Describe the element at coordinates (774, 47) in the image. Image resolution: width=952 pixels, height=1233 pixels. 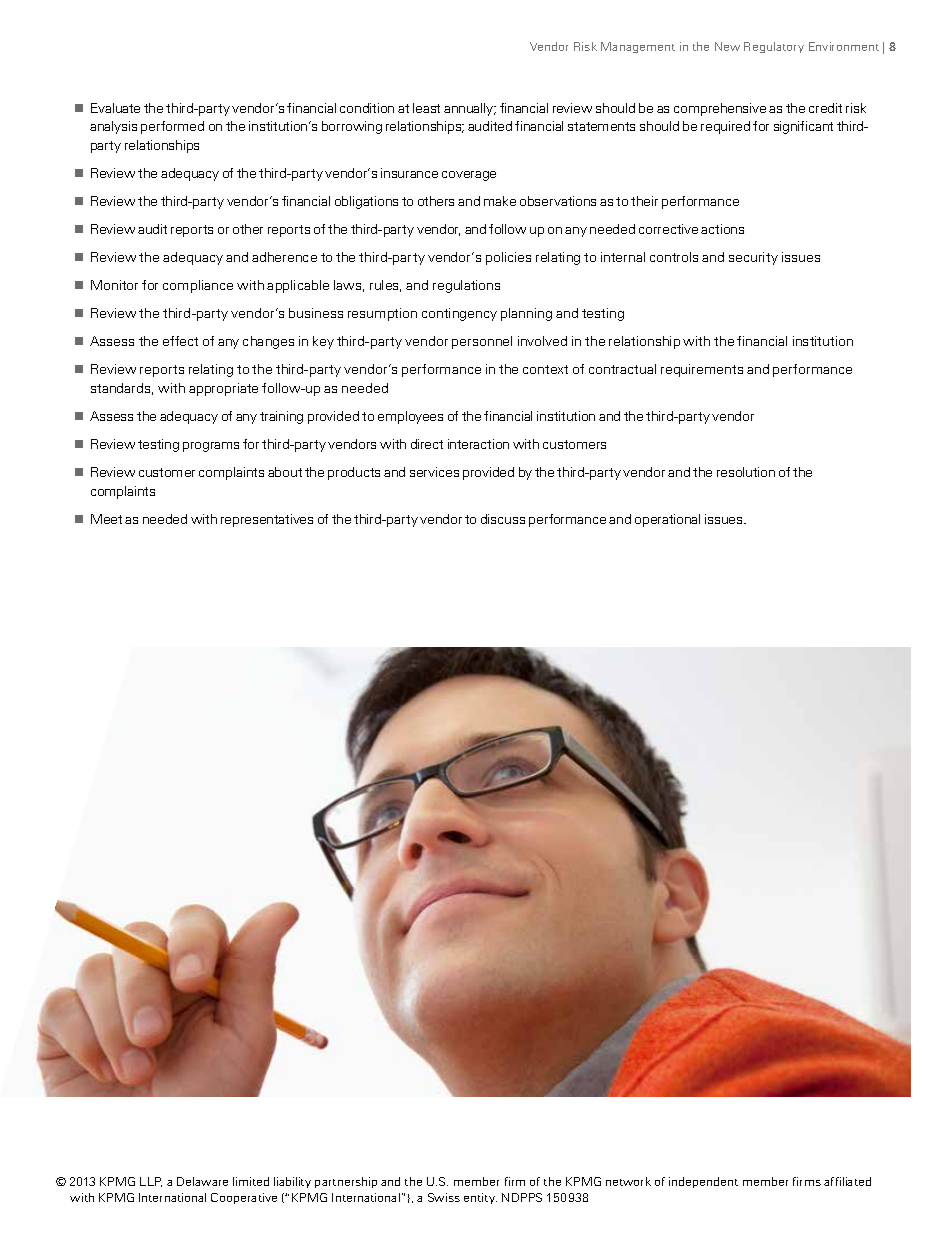
I see `Regulatory` at that location.
